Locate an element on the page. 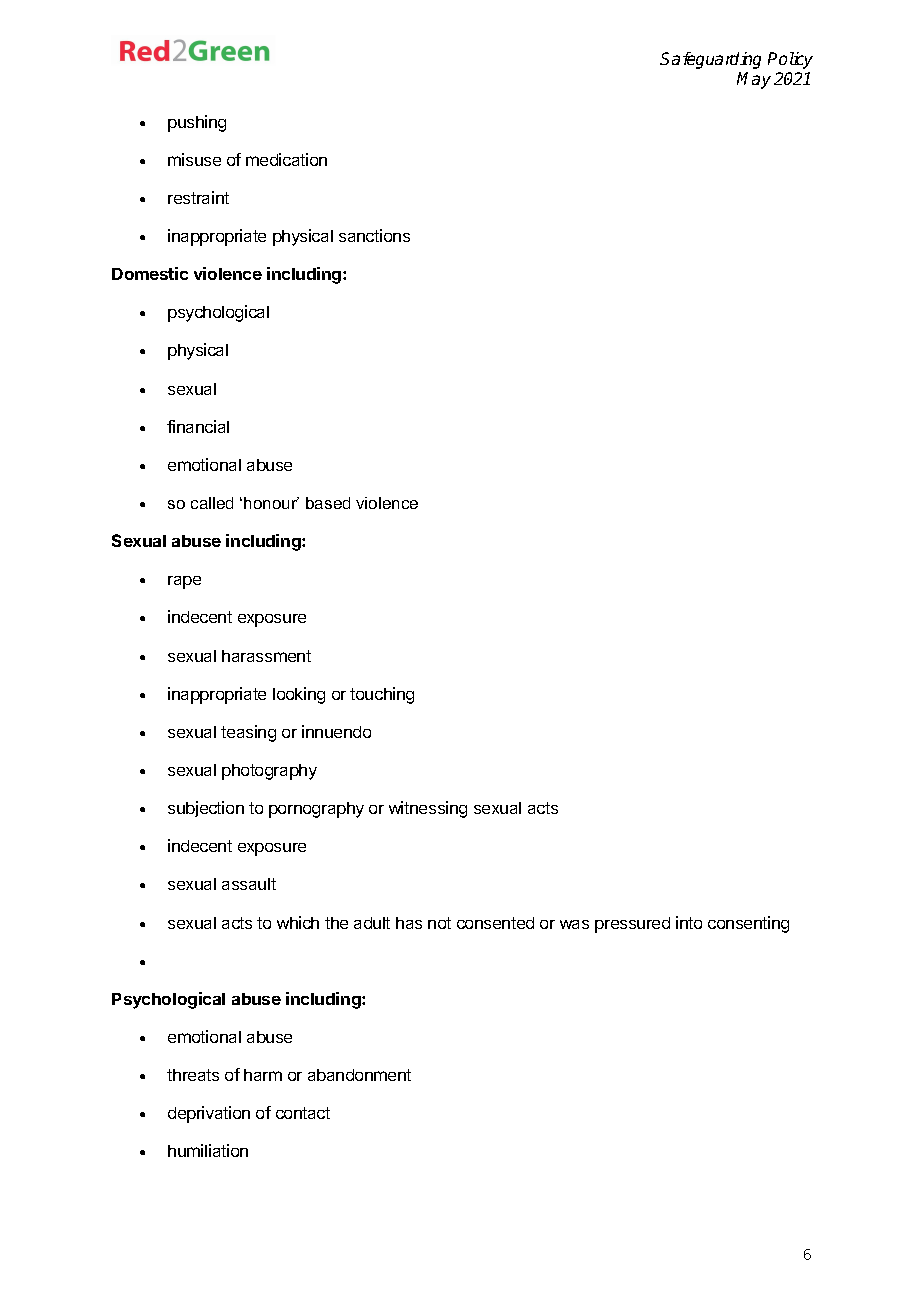  May is located at coordinates (754, 80).
